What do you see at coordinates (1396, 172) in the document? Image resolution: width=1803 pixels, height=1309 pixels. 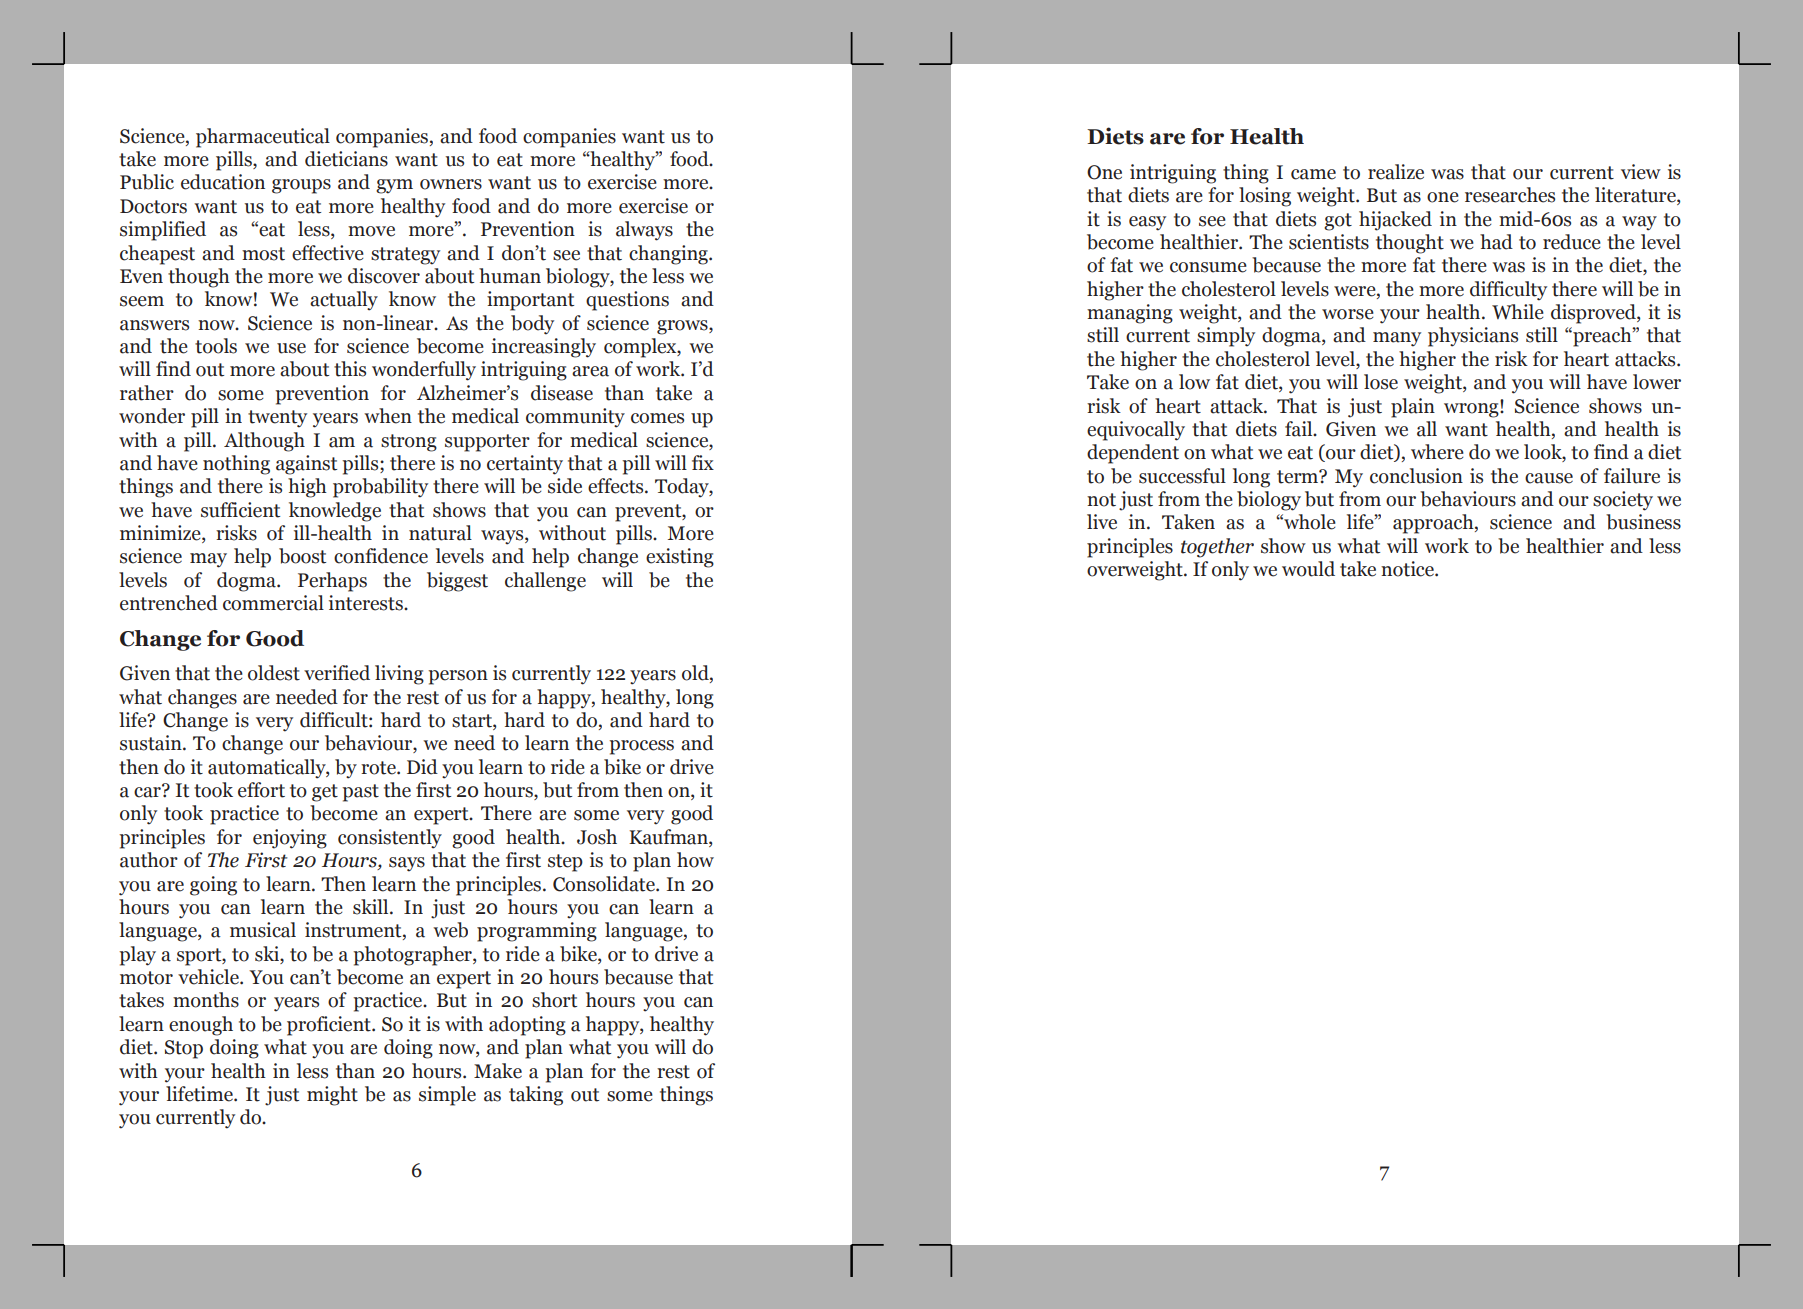 I see `realize` at bounding box center [1396, 172].
